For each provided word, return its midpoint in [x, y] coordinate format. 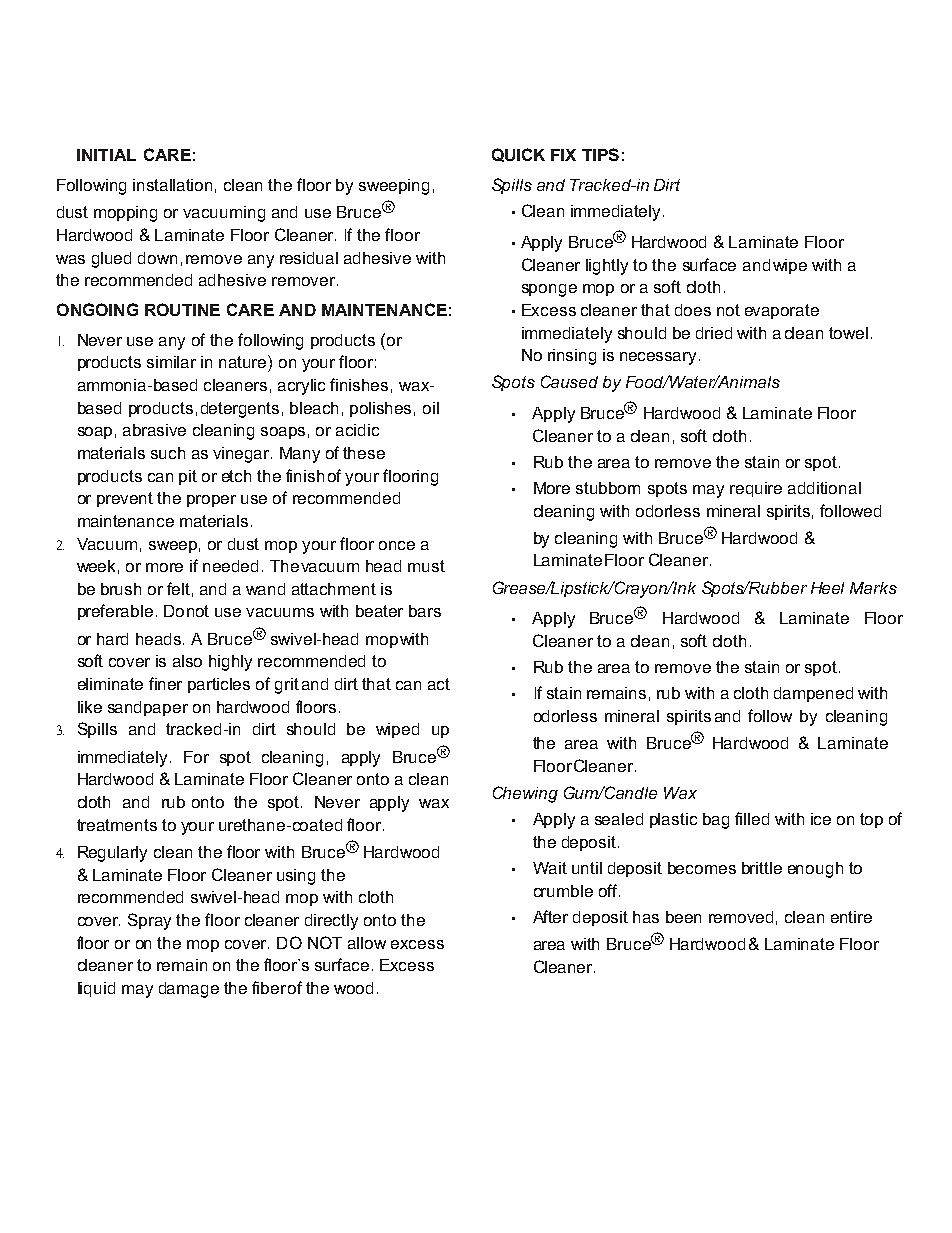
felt [178, 588]
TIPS [600, 154]
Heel [827, 588]
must [426, 566]
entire [851, 917]
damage [189, 990]
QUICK [518, 155]
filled [752, 818]
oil [431, 408]
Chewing [525, 794]
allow [367, 943]
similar [171, 362]
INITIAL [106, 155]
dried [714, 333]
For [196, 757]
